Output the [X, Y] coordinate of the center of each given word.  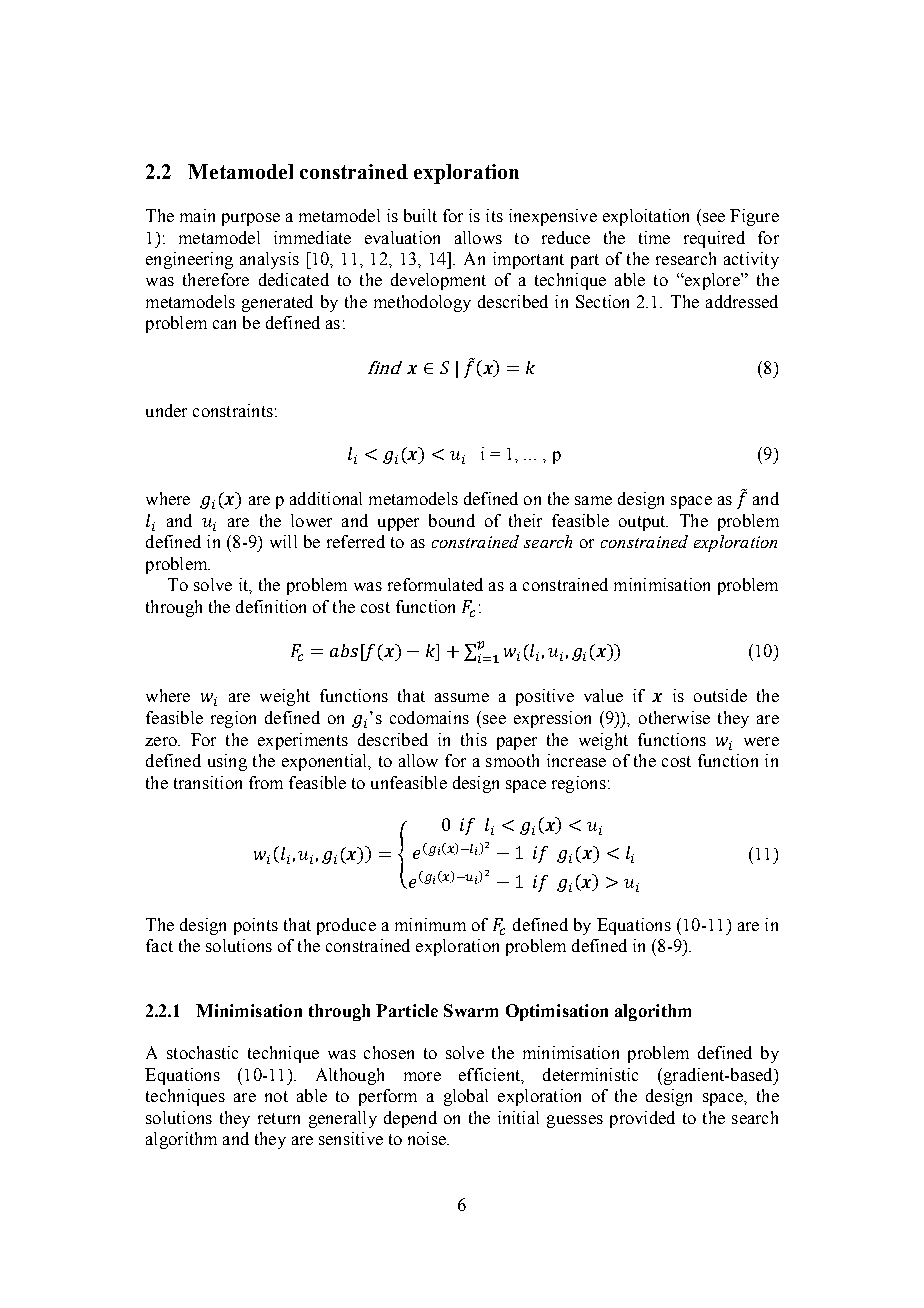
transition [208, 782]
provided [642, 1119]
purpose [251, 219]
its [494, 215]
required [714, 239]
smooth [512, 760]
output [643, 523]
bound [452, 520]
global [466, 1097]
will [283, 541]
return [279, 1118]
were [761, 741]
